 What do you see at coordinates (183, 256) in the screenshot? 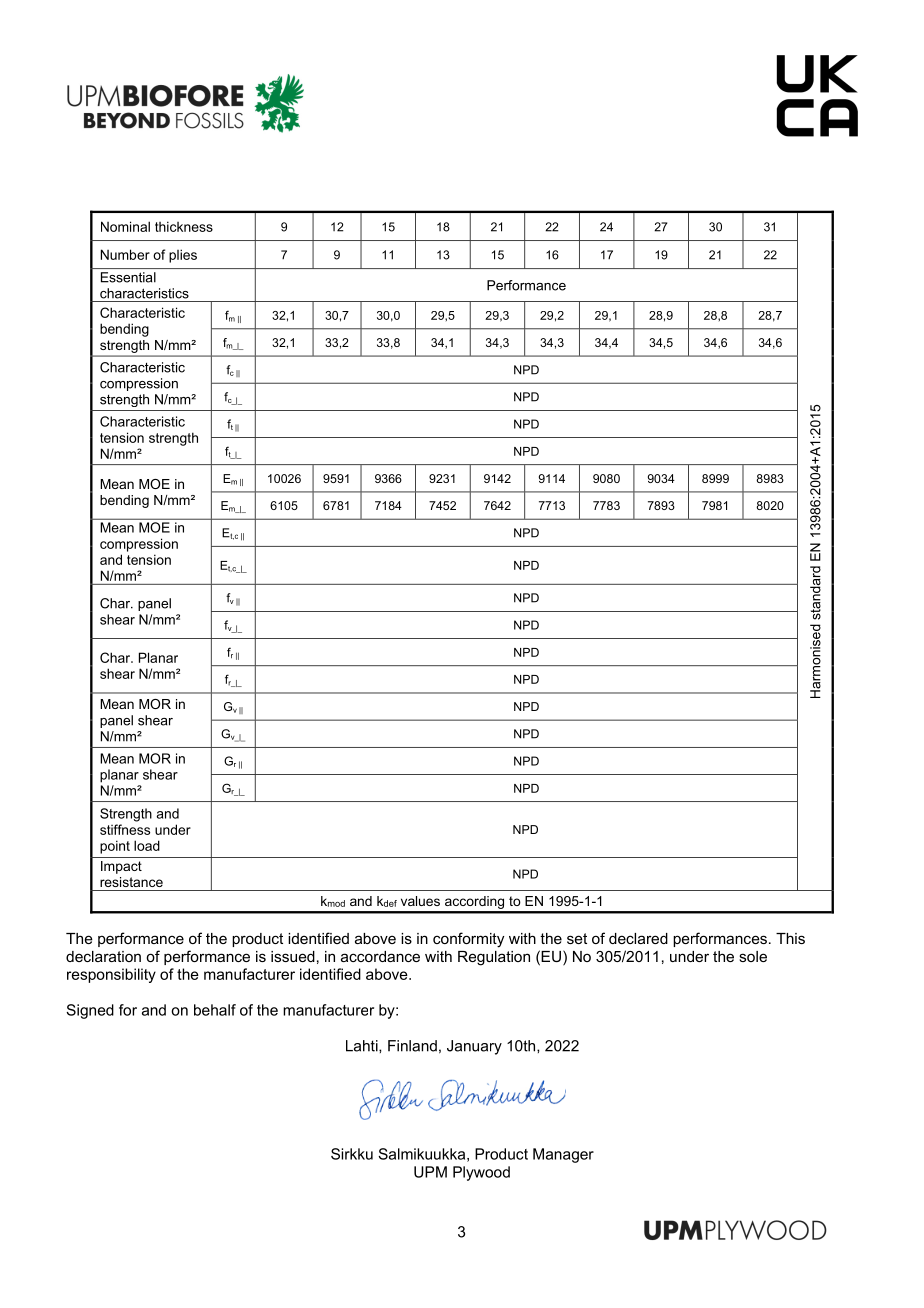
I see `plies` at bounding box center [183, 256].
